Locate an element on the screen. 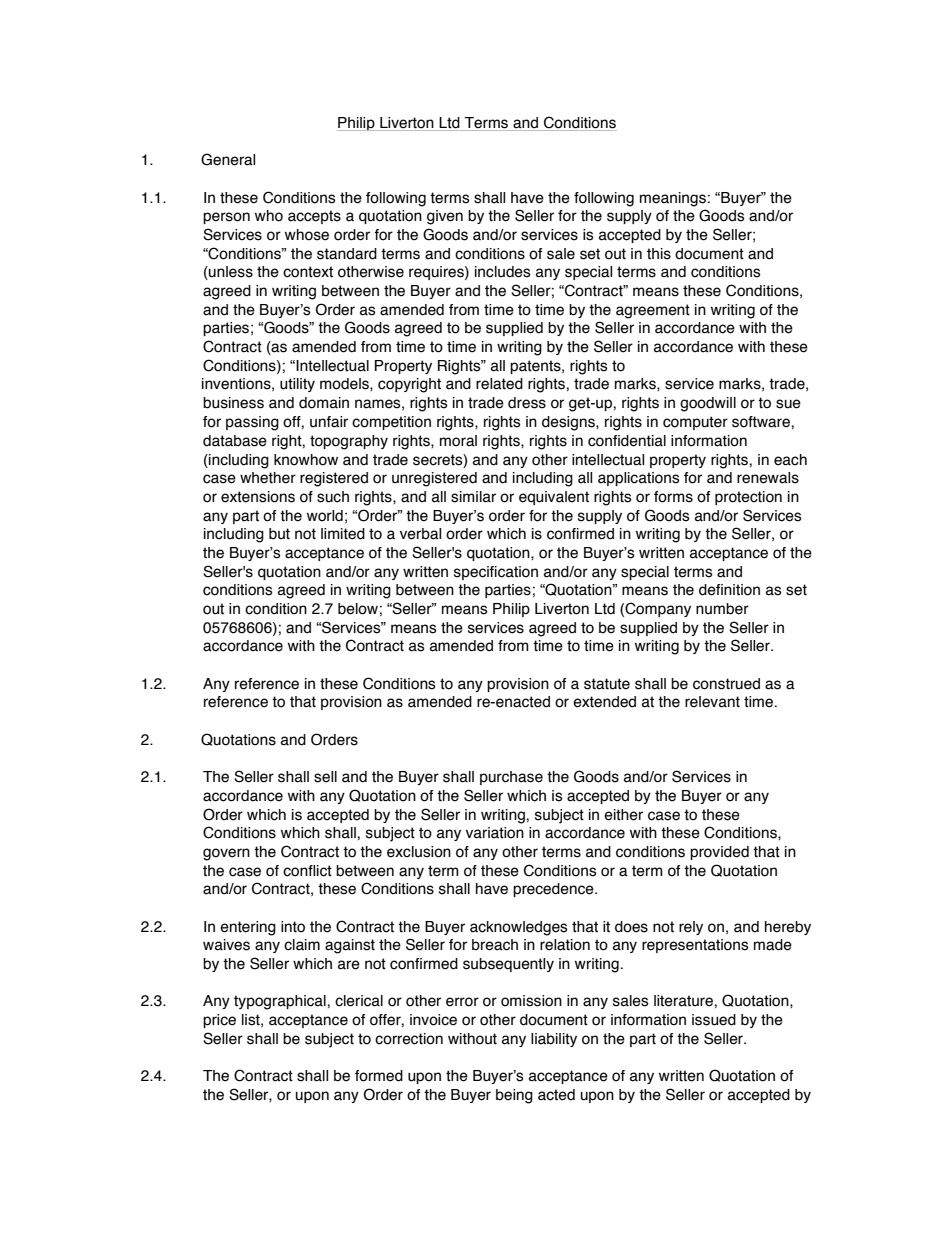  typographical is located at coordinates (281, 1002).
